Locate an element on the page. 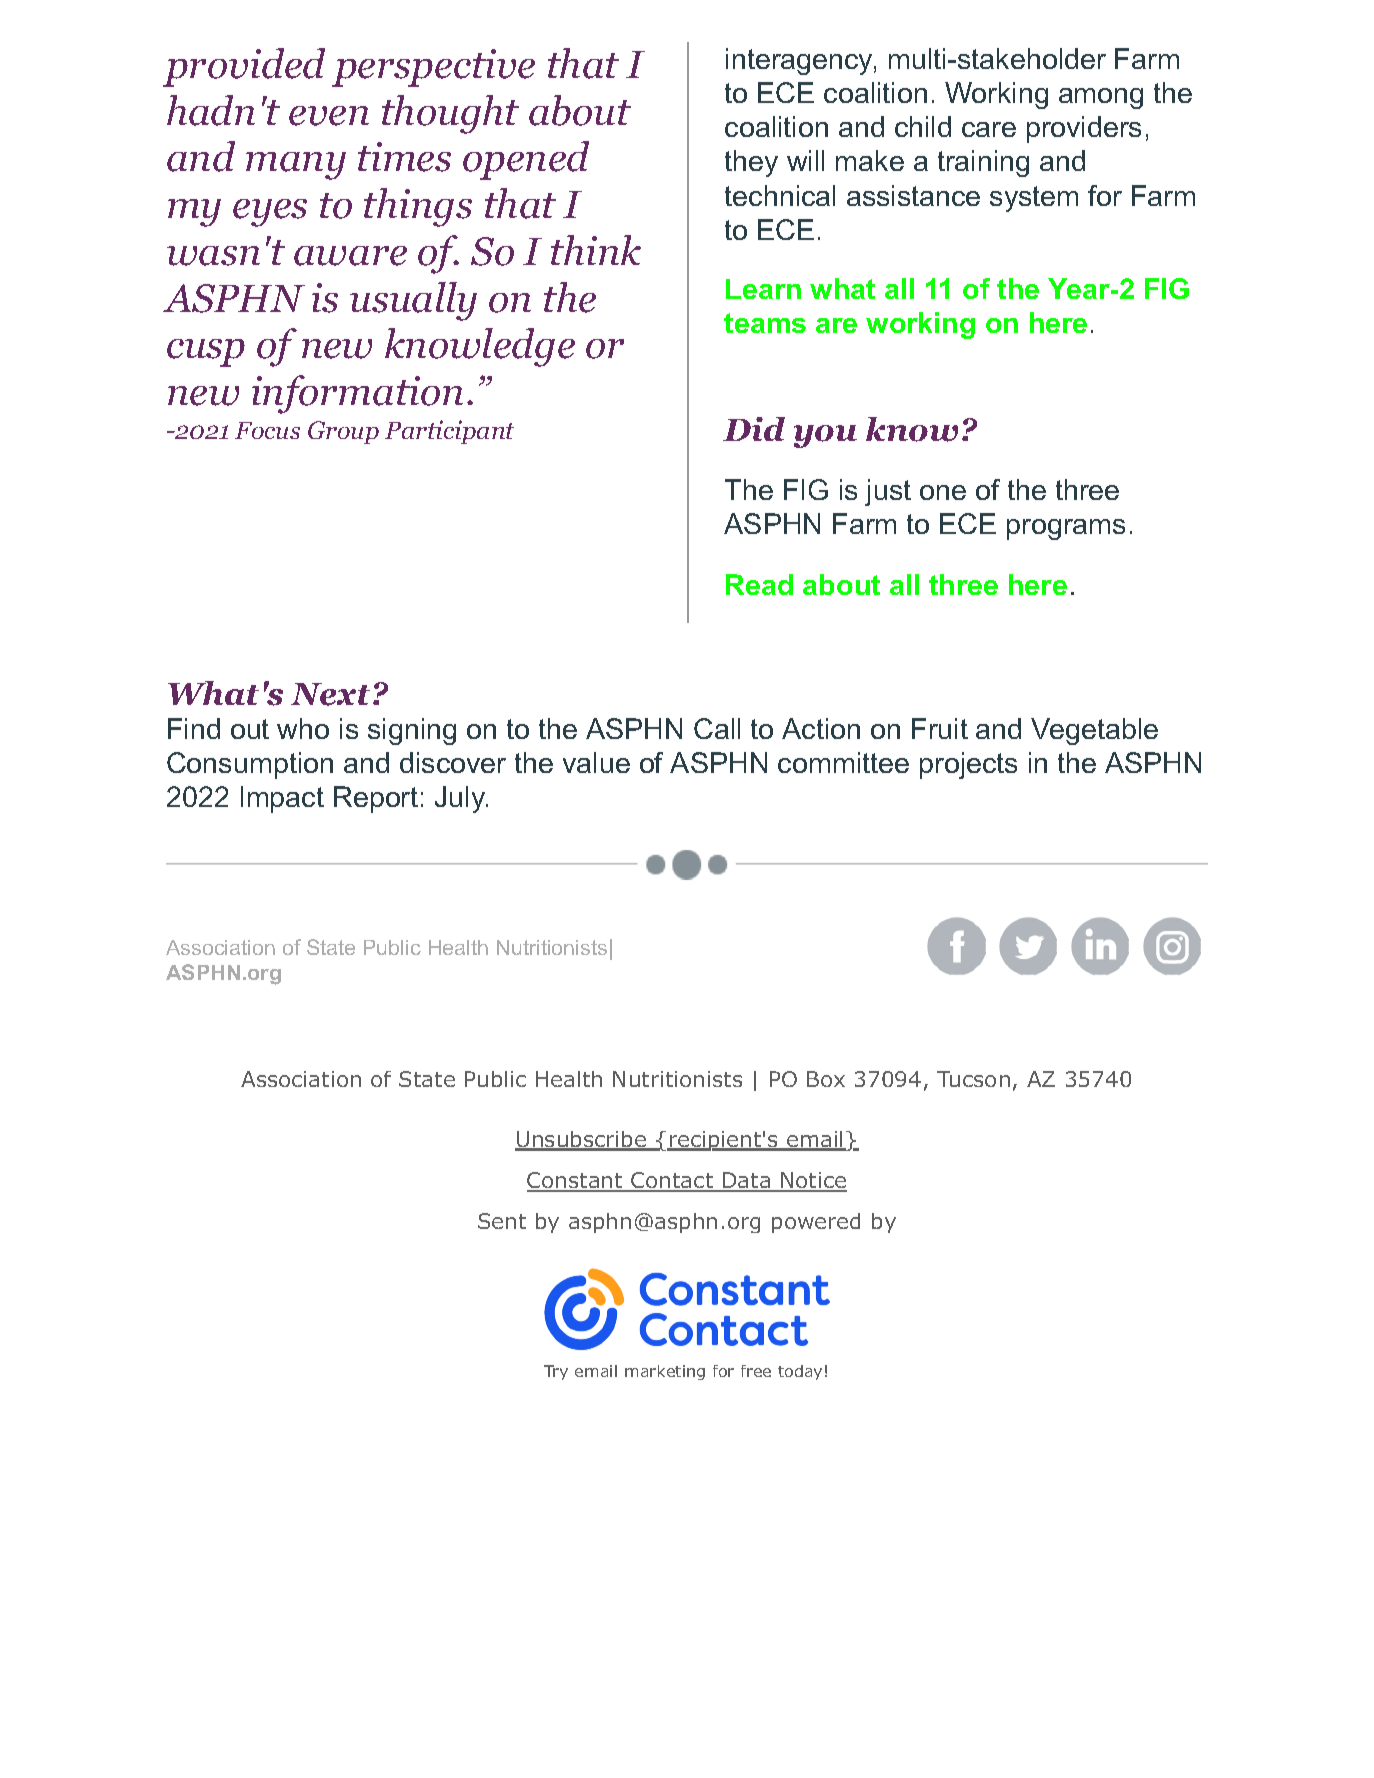  who is located at coordinates (303, 728).
